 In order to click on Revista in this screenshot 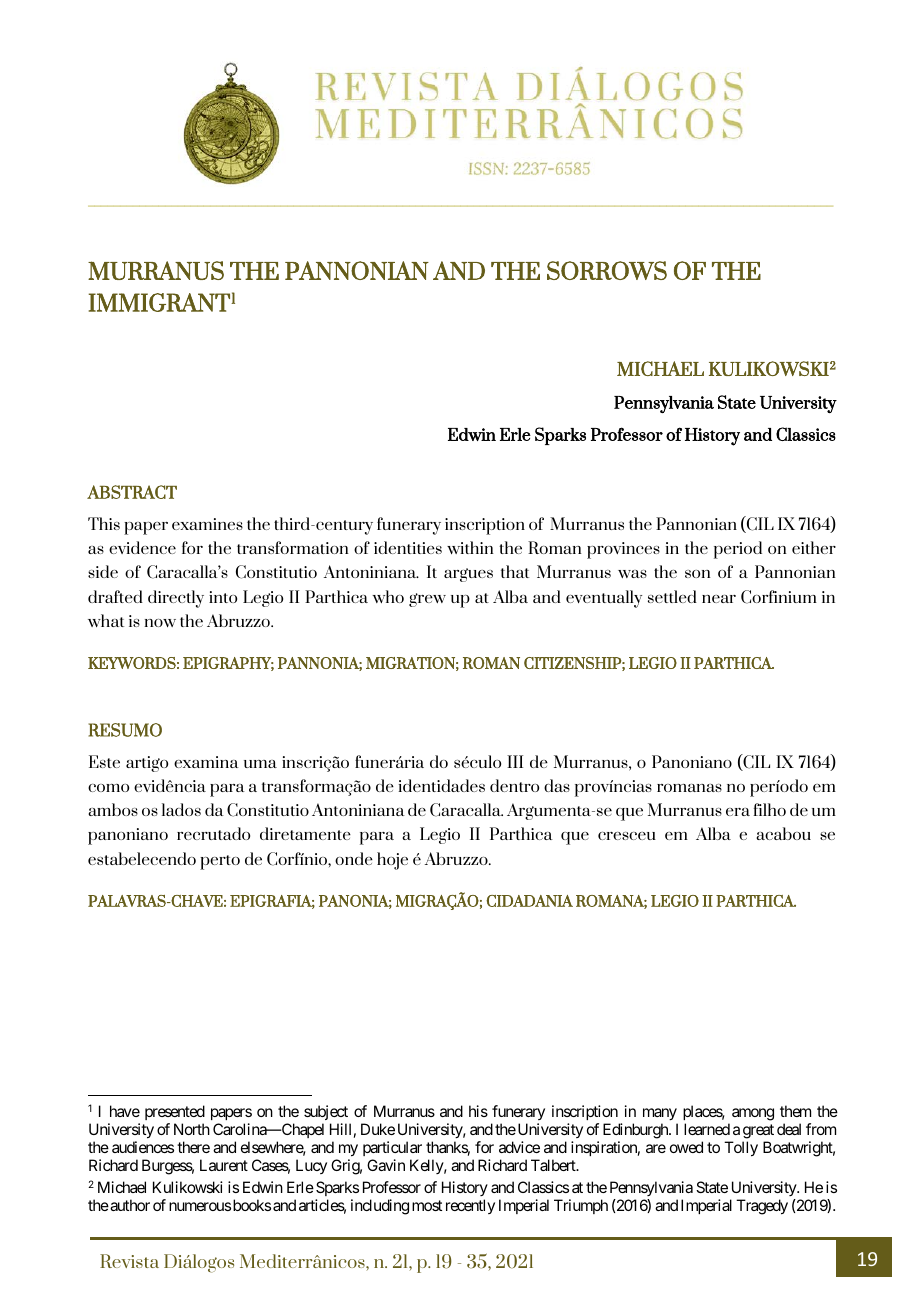, I will do `click(129, 1261)`.
